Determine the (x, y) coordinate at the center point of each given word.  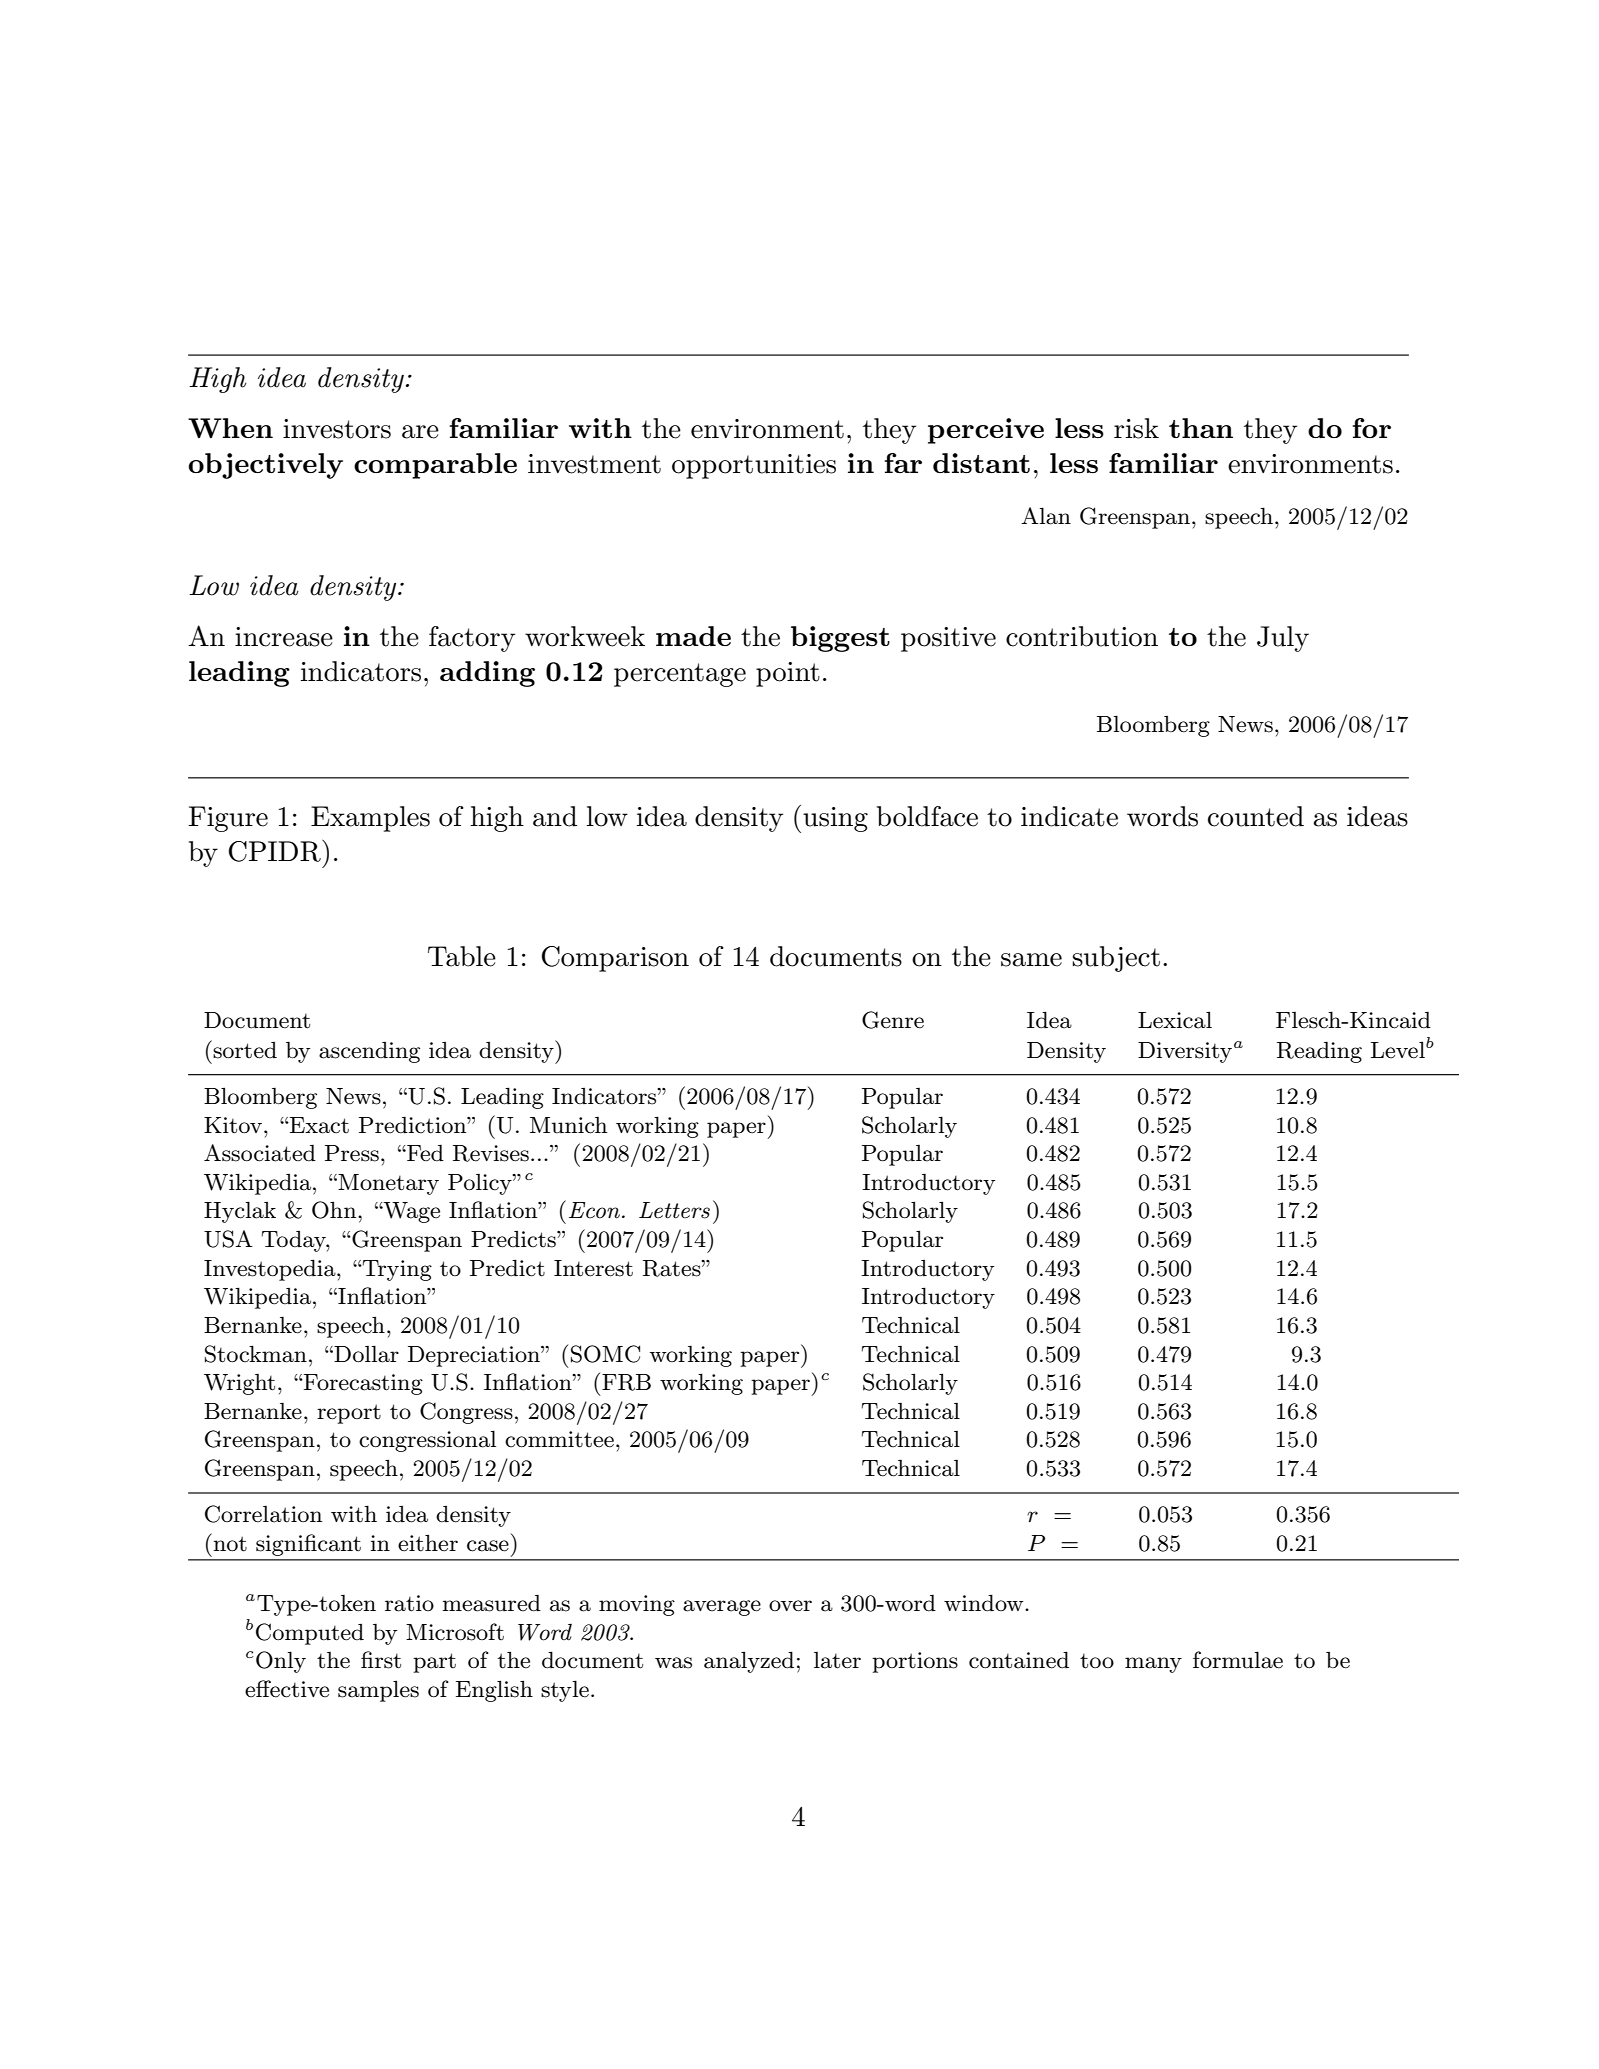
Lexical (1175, 1020)
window (985, 1603)
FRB (626, 1382)
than (1201, 428)
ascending (369, 1052)
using (835, 819)
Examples (370, 819)
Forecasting (362, 1384)
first (381, 1660)
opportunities (754, 466)
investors (337, 429)
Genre (893, 1020)
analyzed (749, 1662)
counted (1256, 816)
